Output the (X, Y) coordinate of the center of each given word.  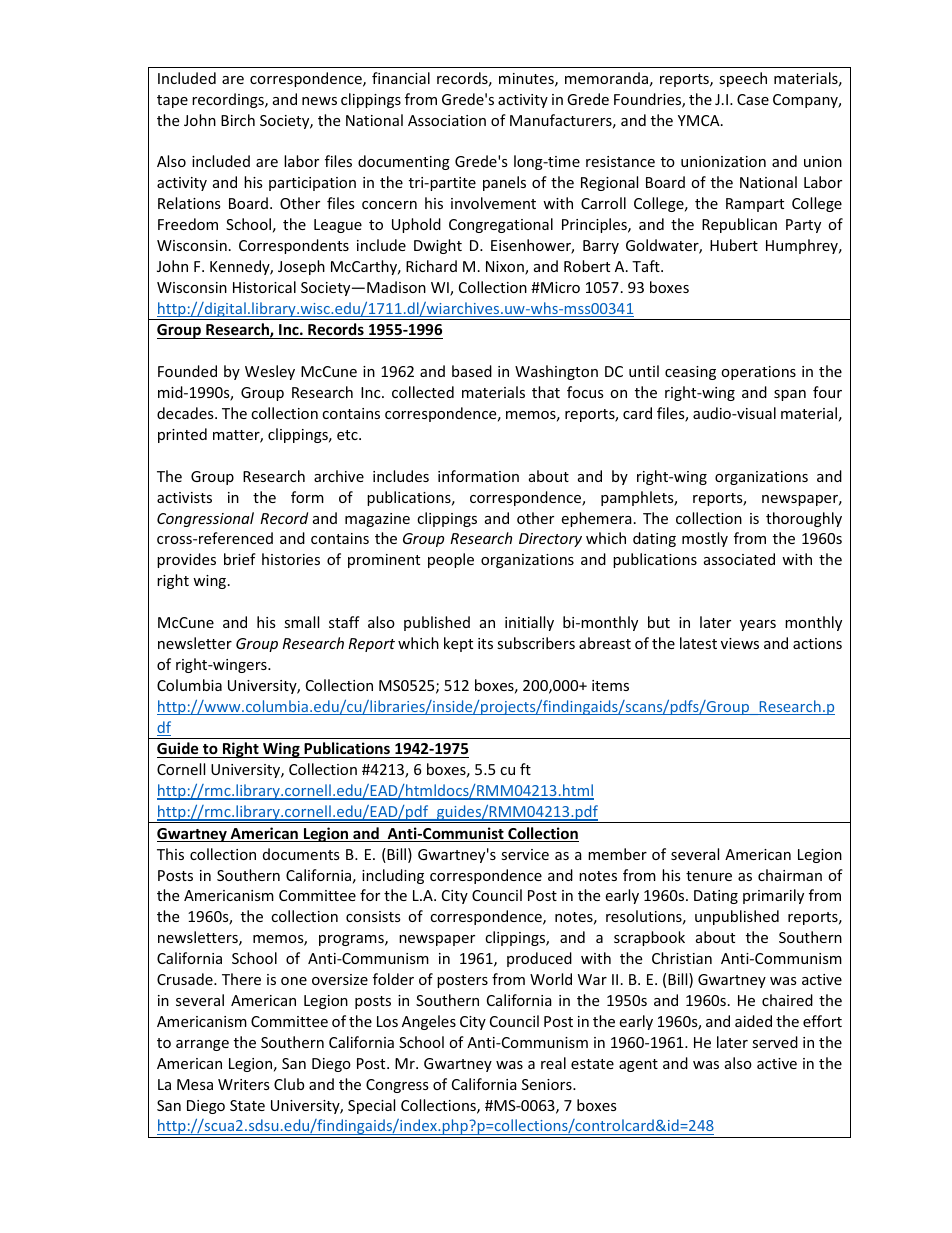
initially (529, 623)
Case (753, 99)
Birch (238, 120)
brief (240, 559)
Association (447, 120)
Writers (244, 1084)
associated (739, 559)
